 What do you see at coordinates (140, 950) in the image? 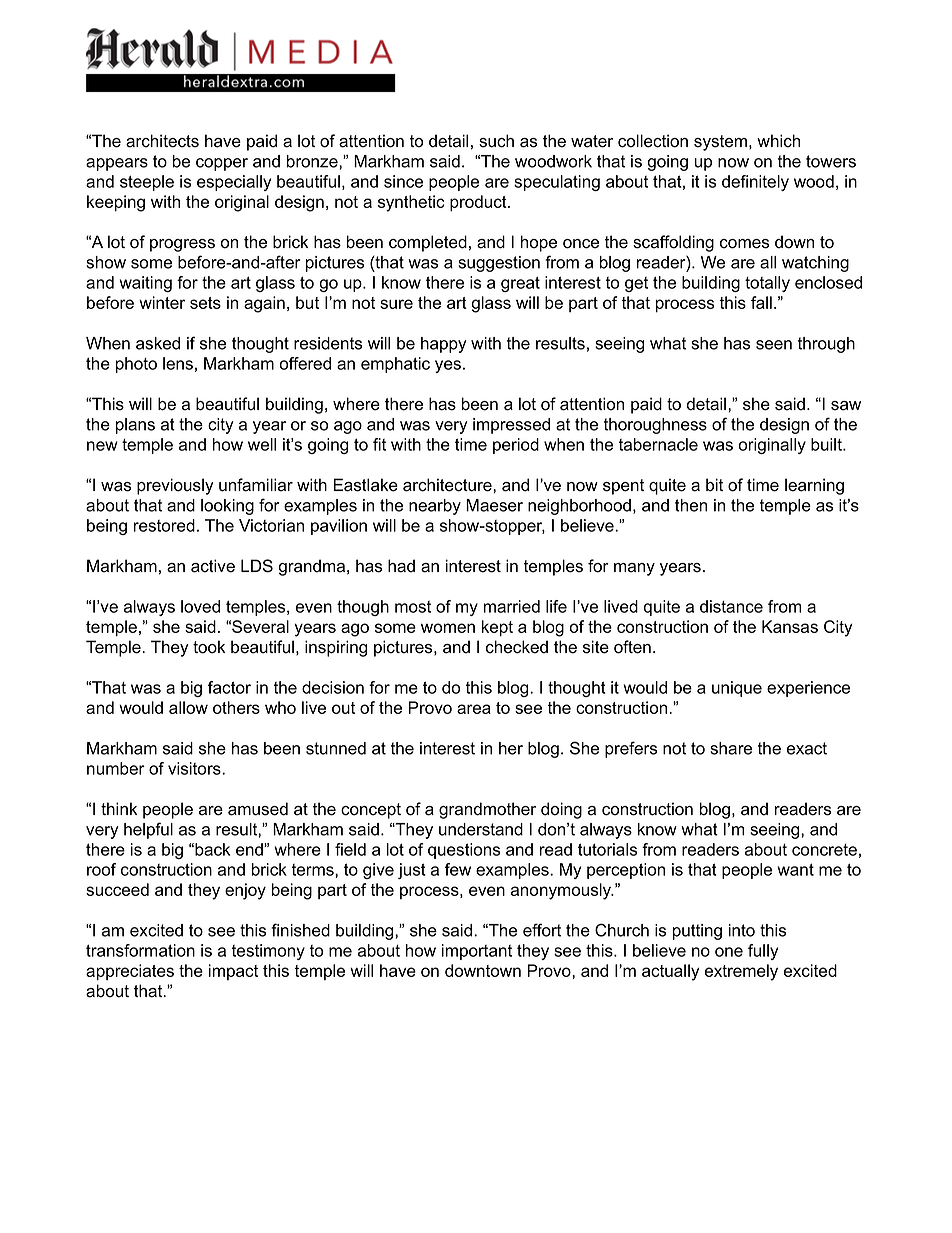
I see `transformation` at bounding box center [140, 950].
